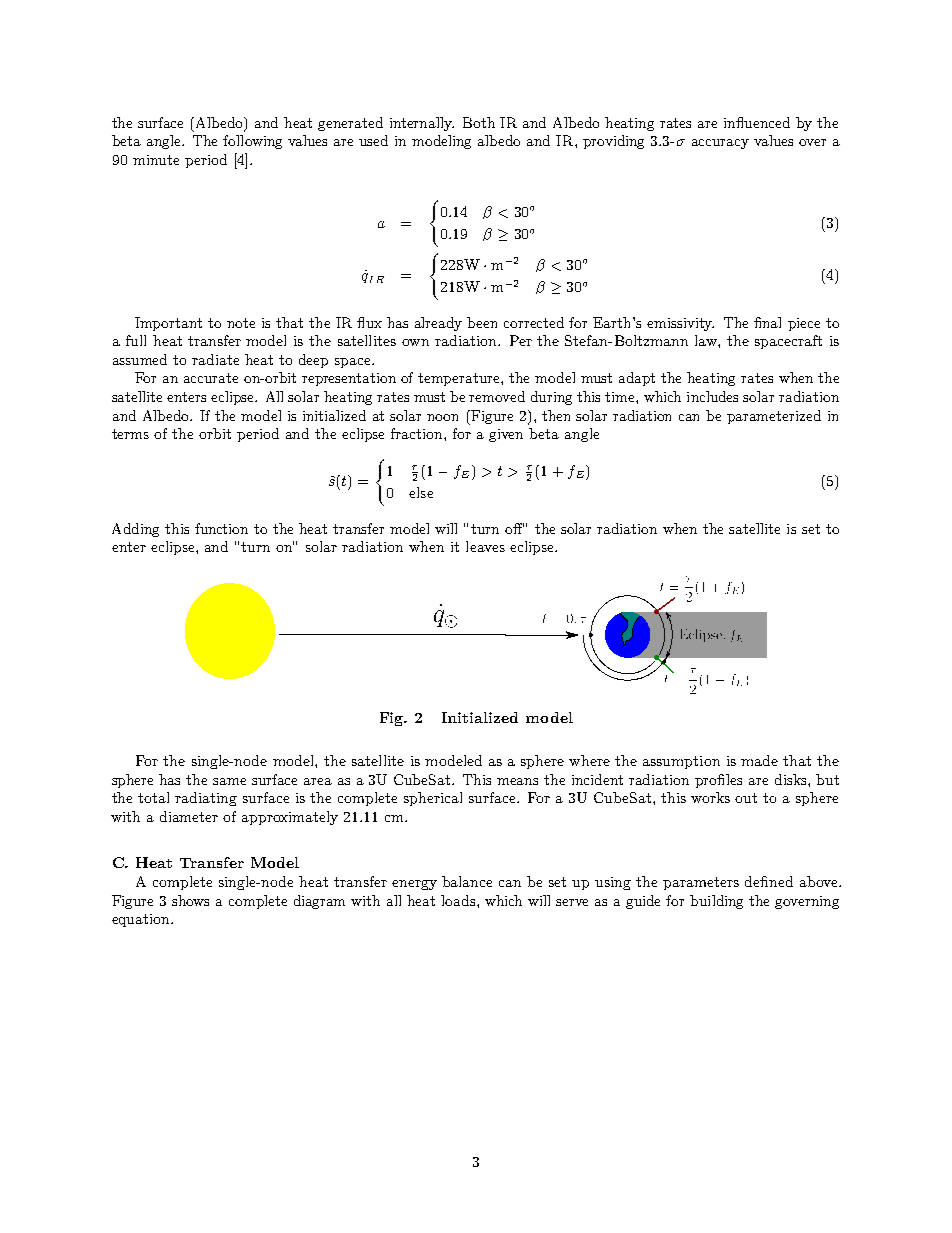 This screenshot has width=952, height=1233. I want to click on leaves, so click(485, 546).
